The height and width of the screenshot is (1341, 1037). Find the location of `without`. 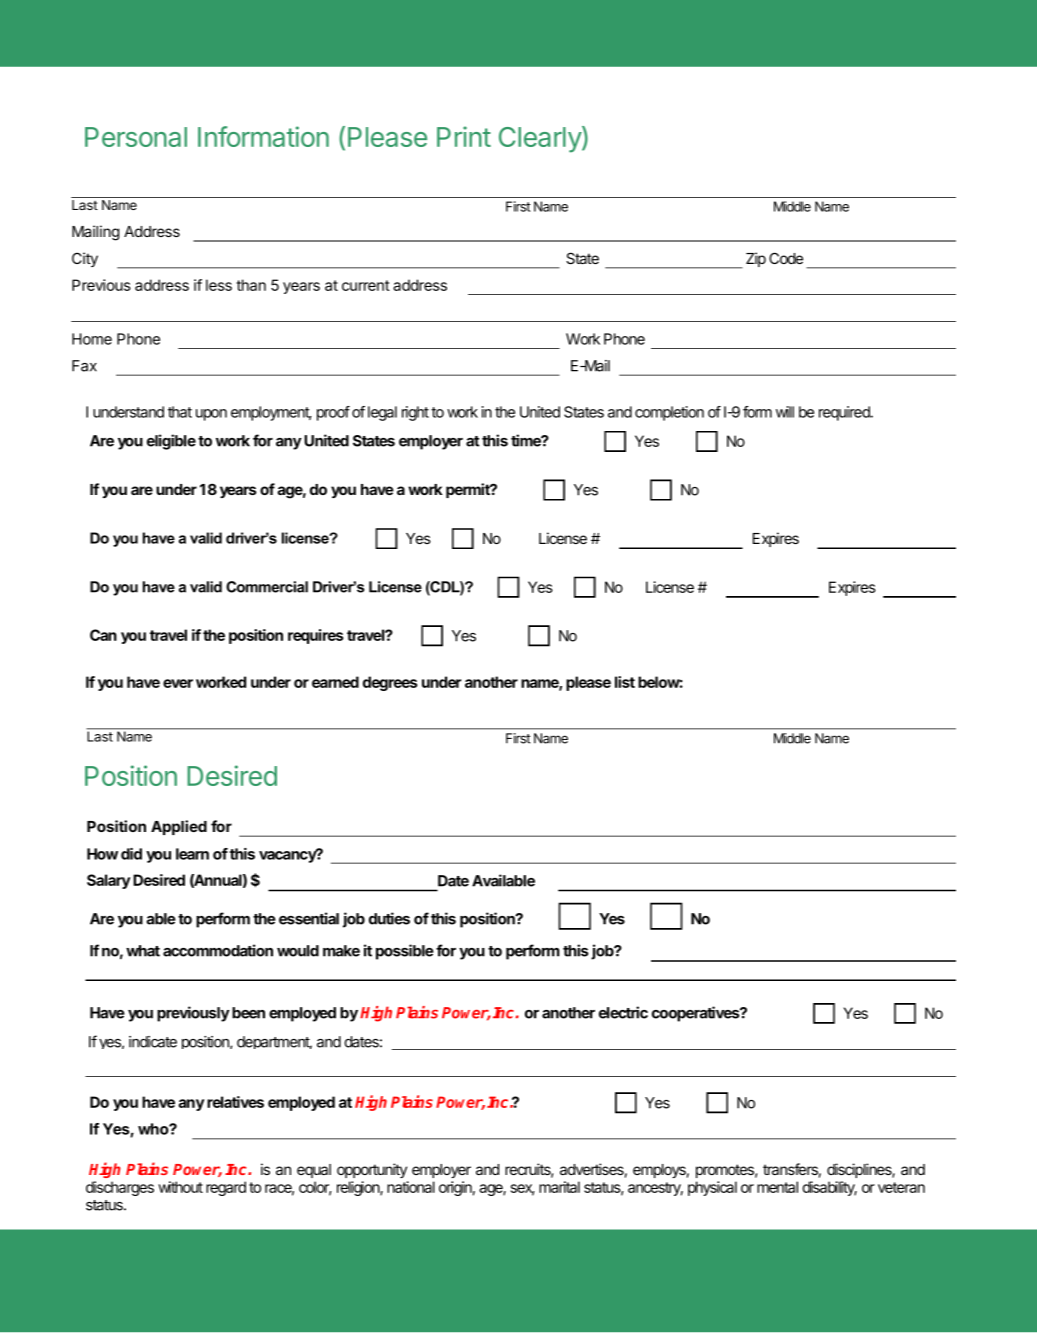

without is located at coordinates (180, 1187).
